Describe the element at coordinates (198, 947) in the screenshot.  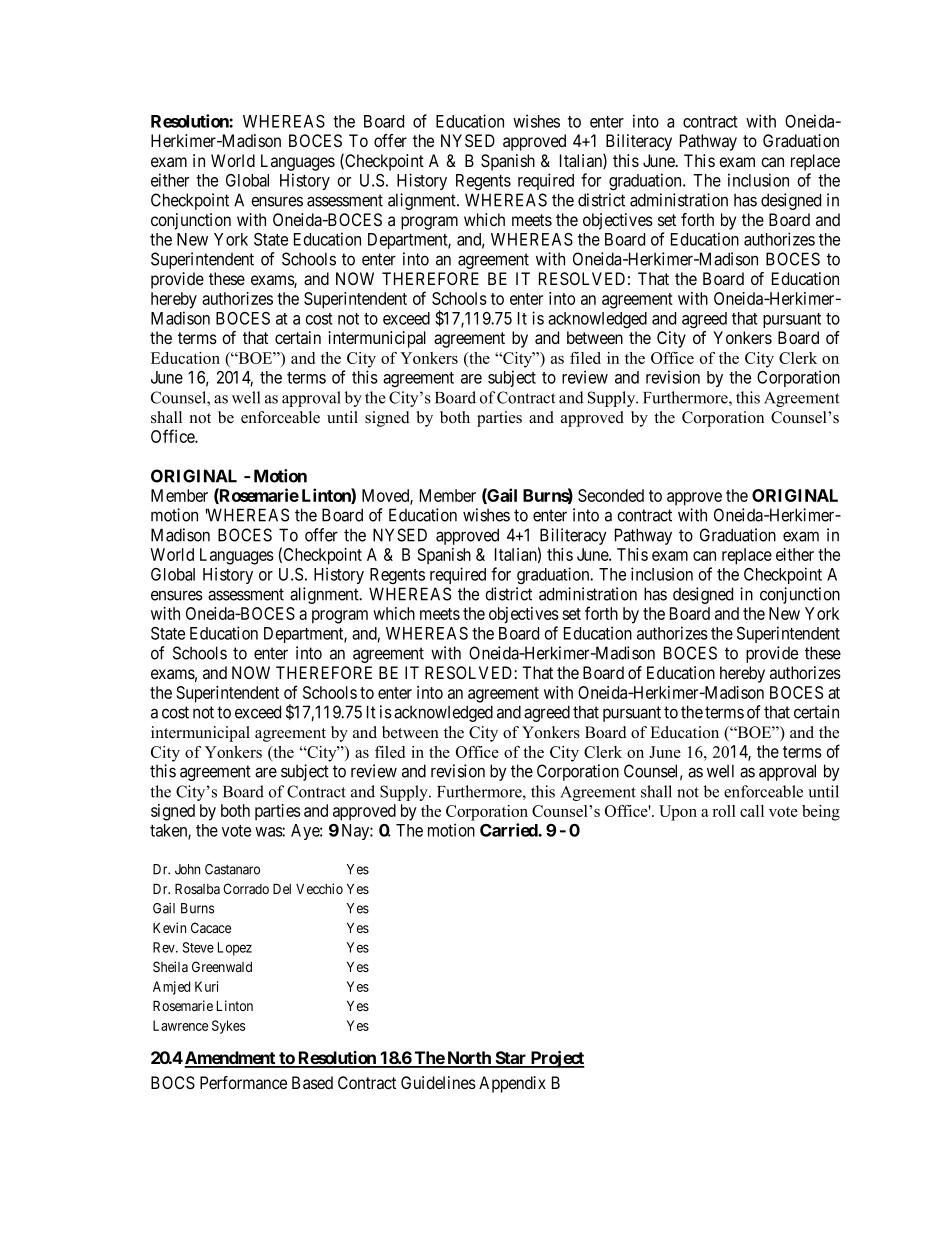
I see `Steve` at that location.
